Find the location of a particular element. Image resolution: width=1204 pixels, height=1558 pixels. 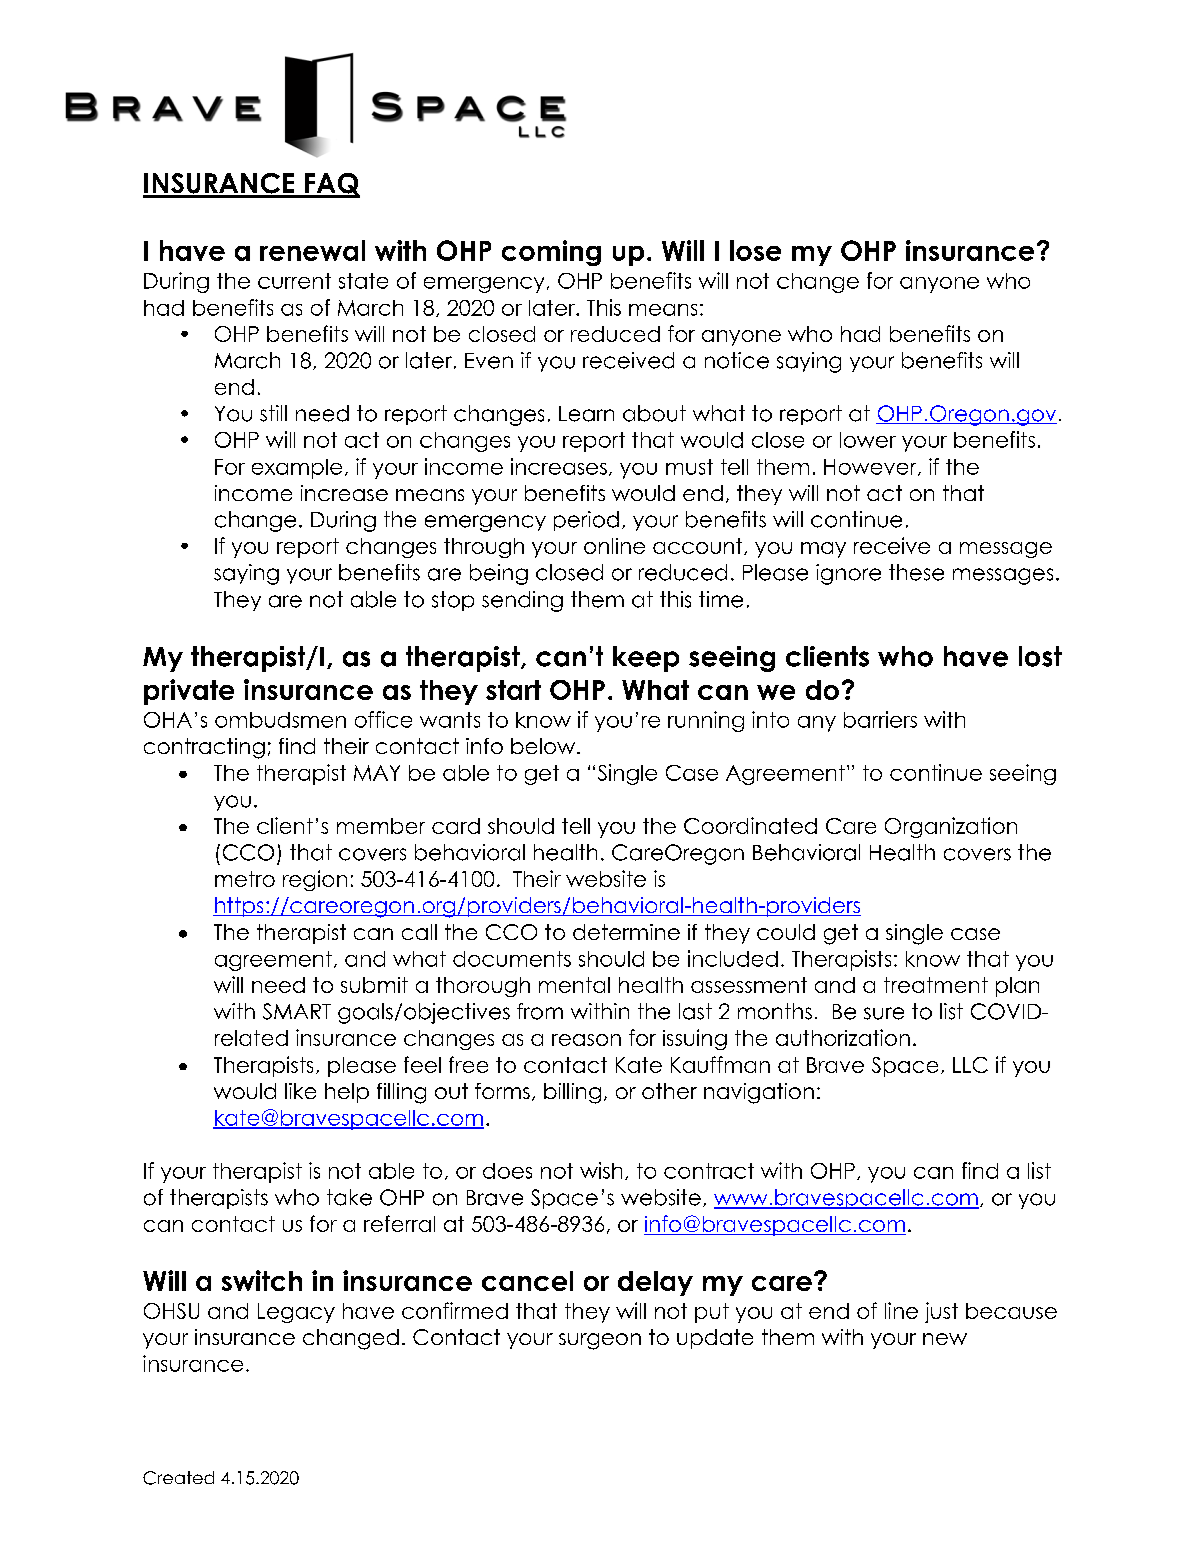

surgeon is located at coordinates (600, 1341).
